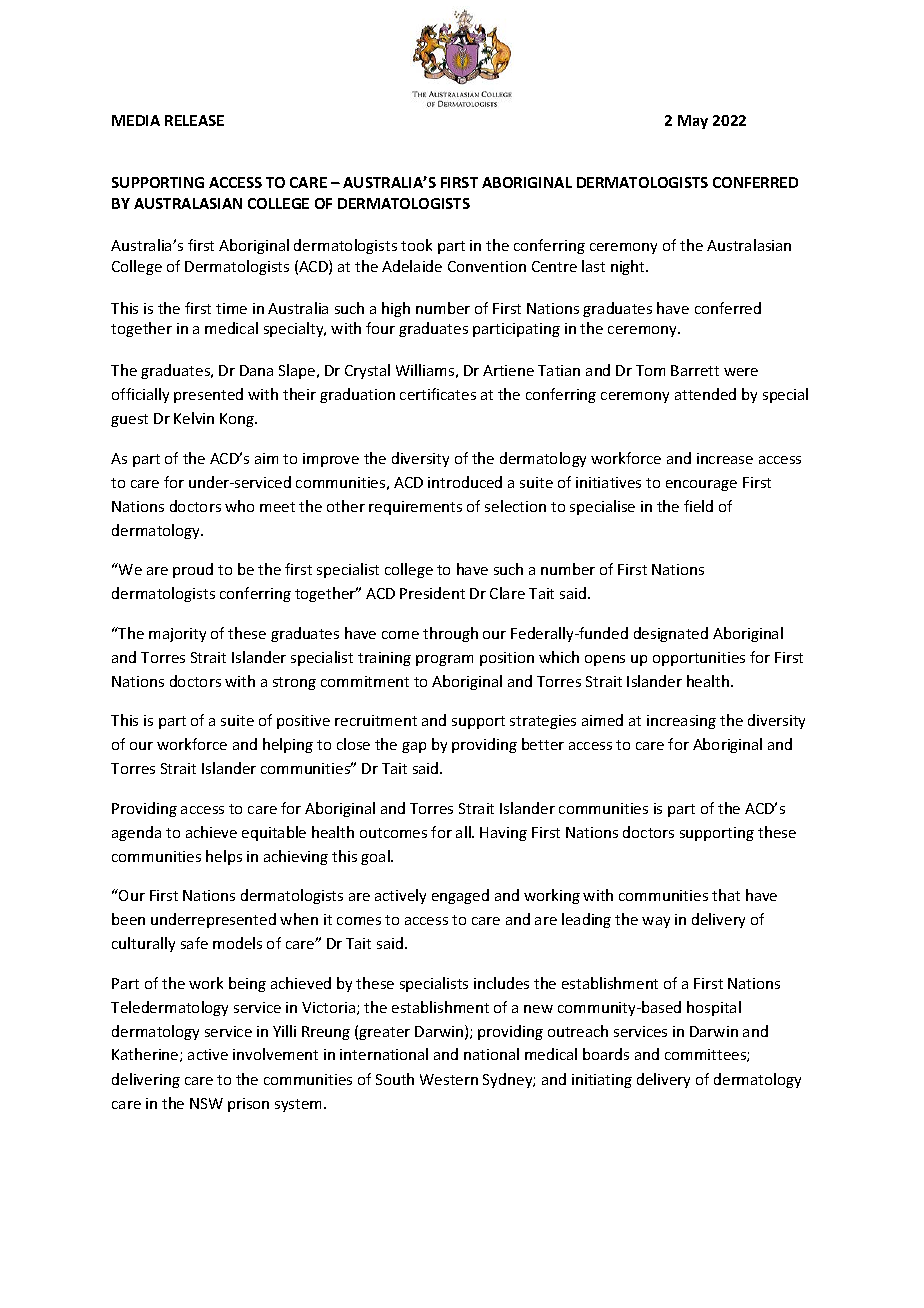 The image size is (924, 1308). What do you see at coordinates (177, 635) in the image?
I see `majority` at bounding box center [177, 635].
